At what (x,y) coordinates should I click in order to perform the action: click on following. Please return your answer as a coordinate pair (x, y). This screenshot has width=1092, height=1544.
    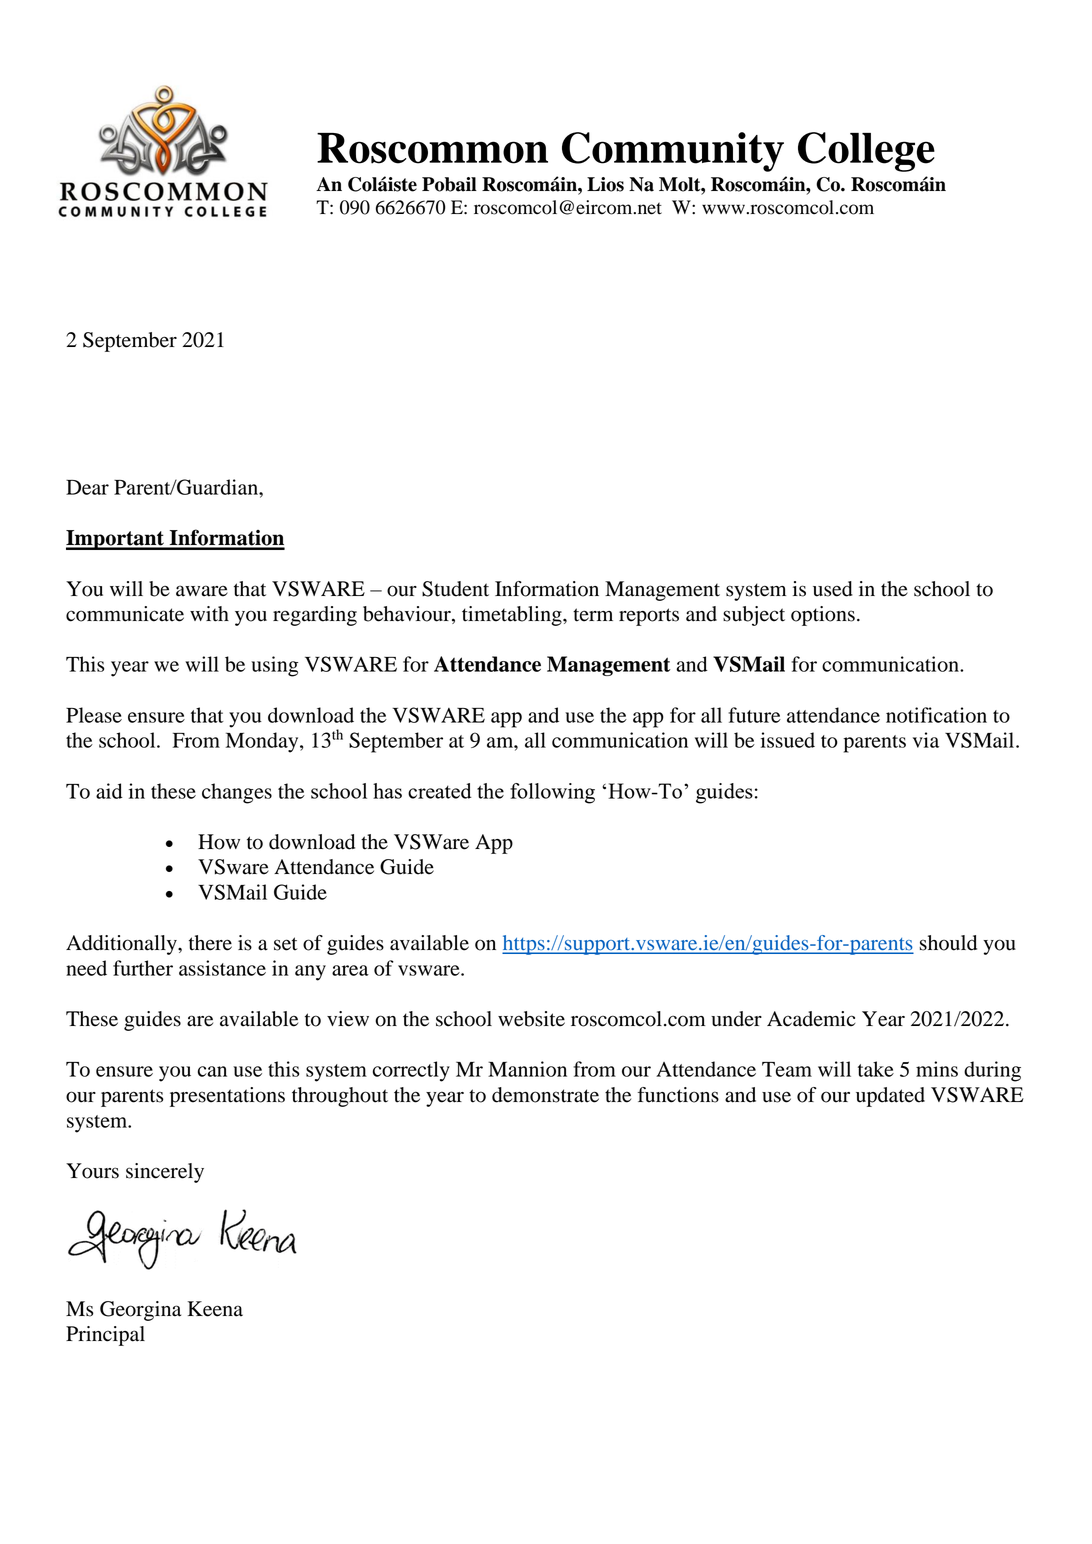
    Looking at the image, I should click on (552, 793).
